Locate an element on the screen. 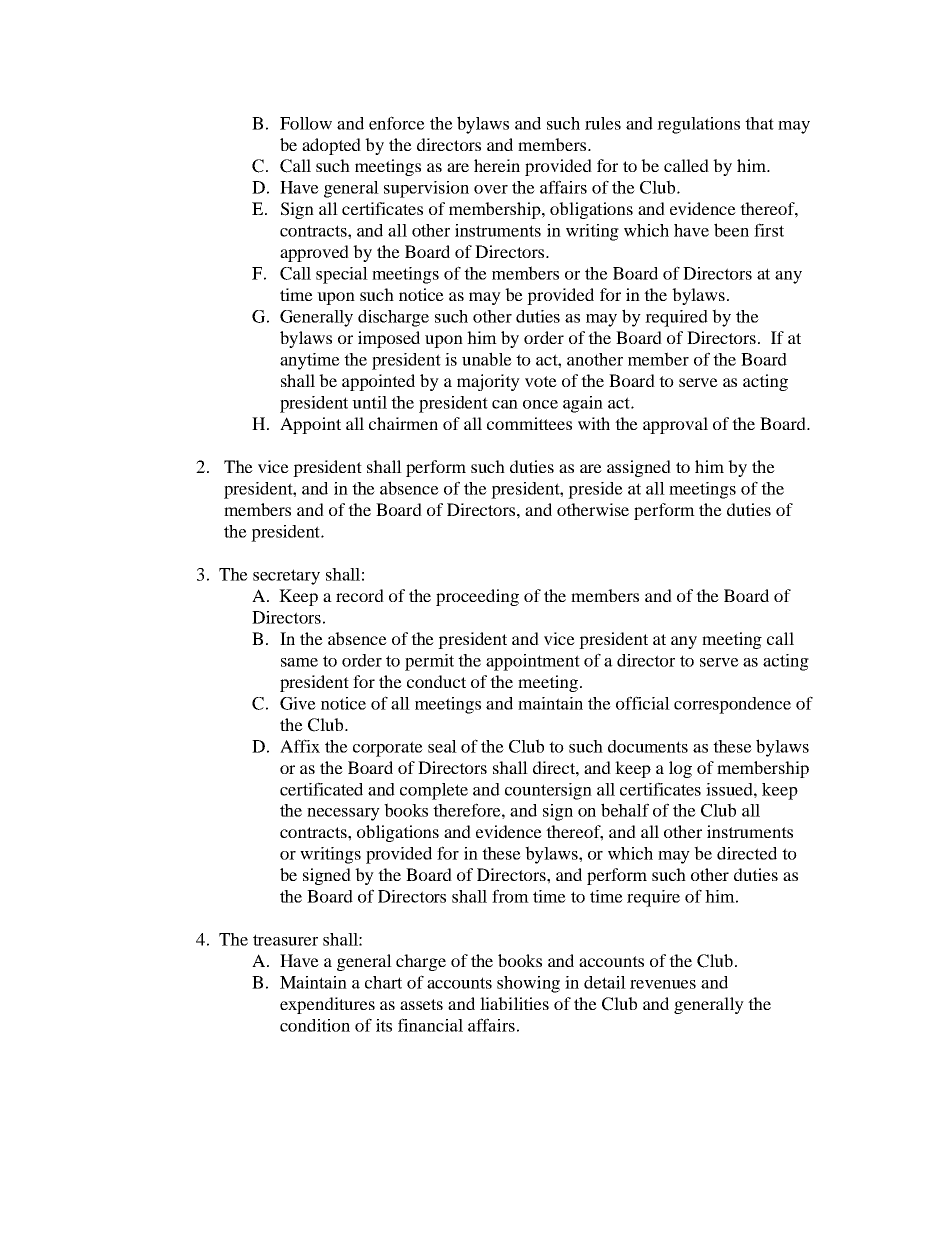  correspondence is located at coordinates (732, 705).
